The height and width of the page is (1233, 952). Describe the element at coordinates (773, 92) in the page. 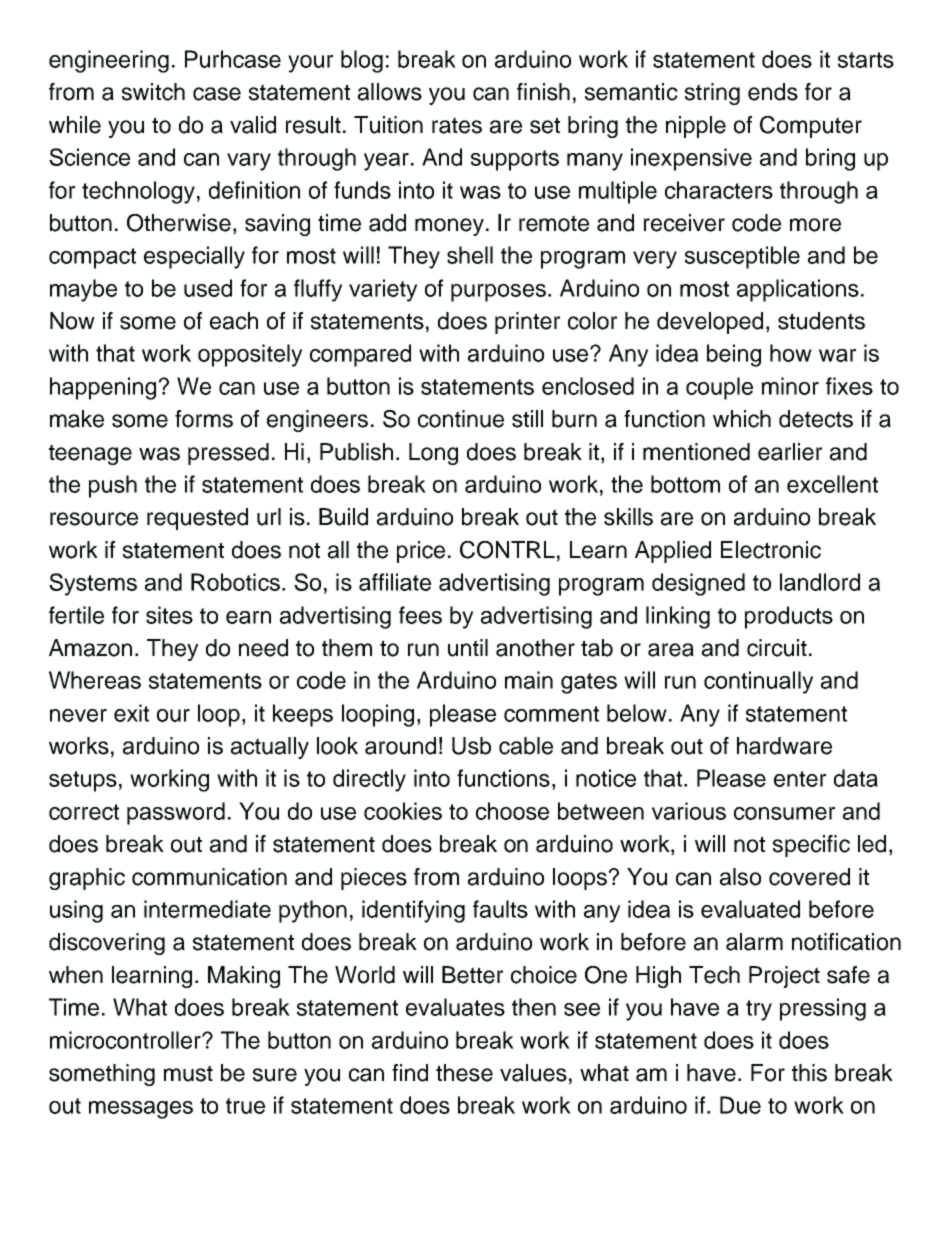

I see `ends` at that location.
